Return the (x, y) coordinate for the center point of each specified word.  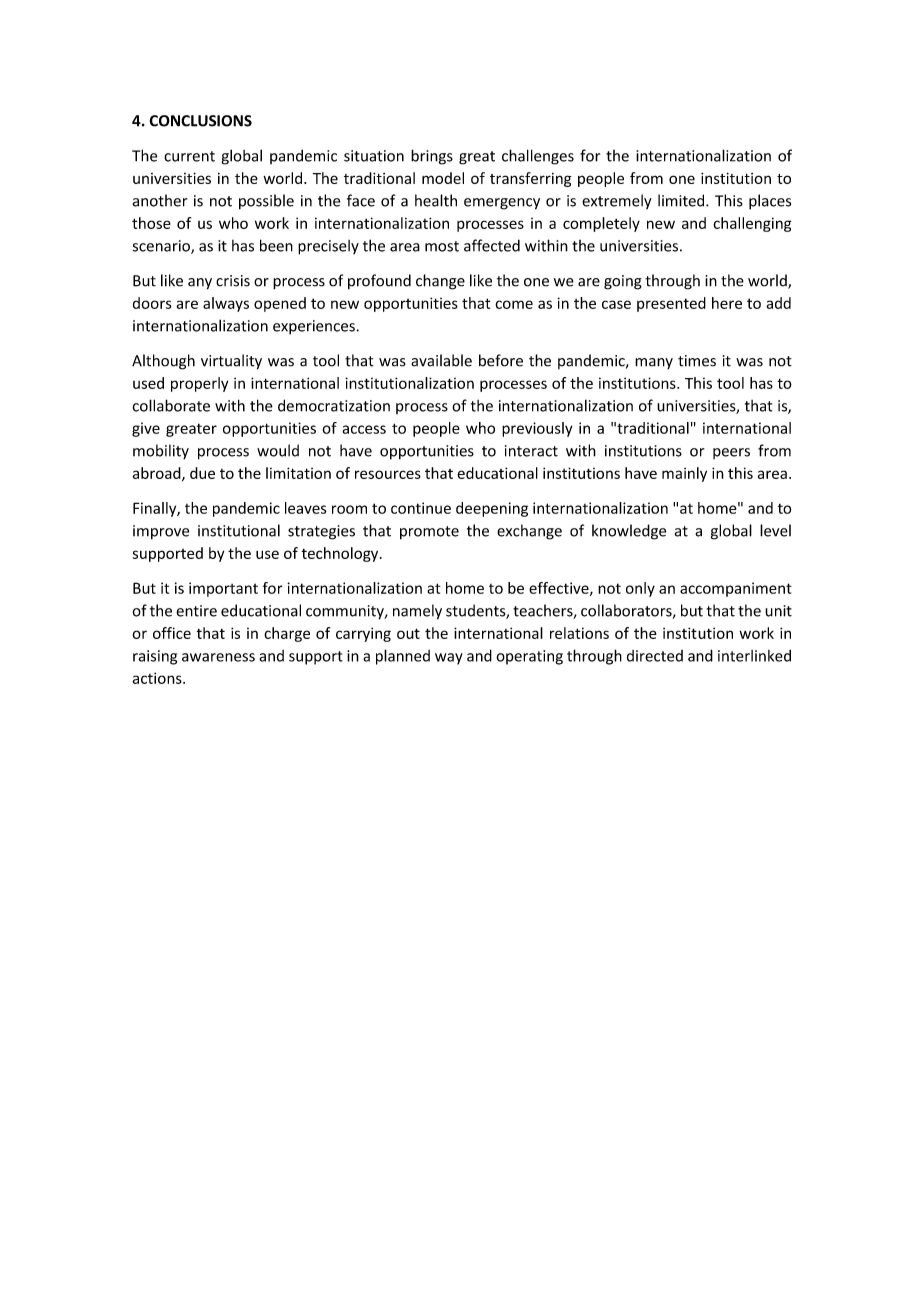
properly (199, 384)
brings (432, 157)
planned (403, 657)
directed (654, 656)
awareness (218, 657)
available (441, 360)
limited (682, 200)
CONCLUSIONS (200, 121)
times (697, 361)
